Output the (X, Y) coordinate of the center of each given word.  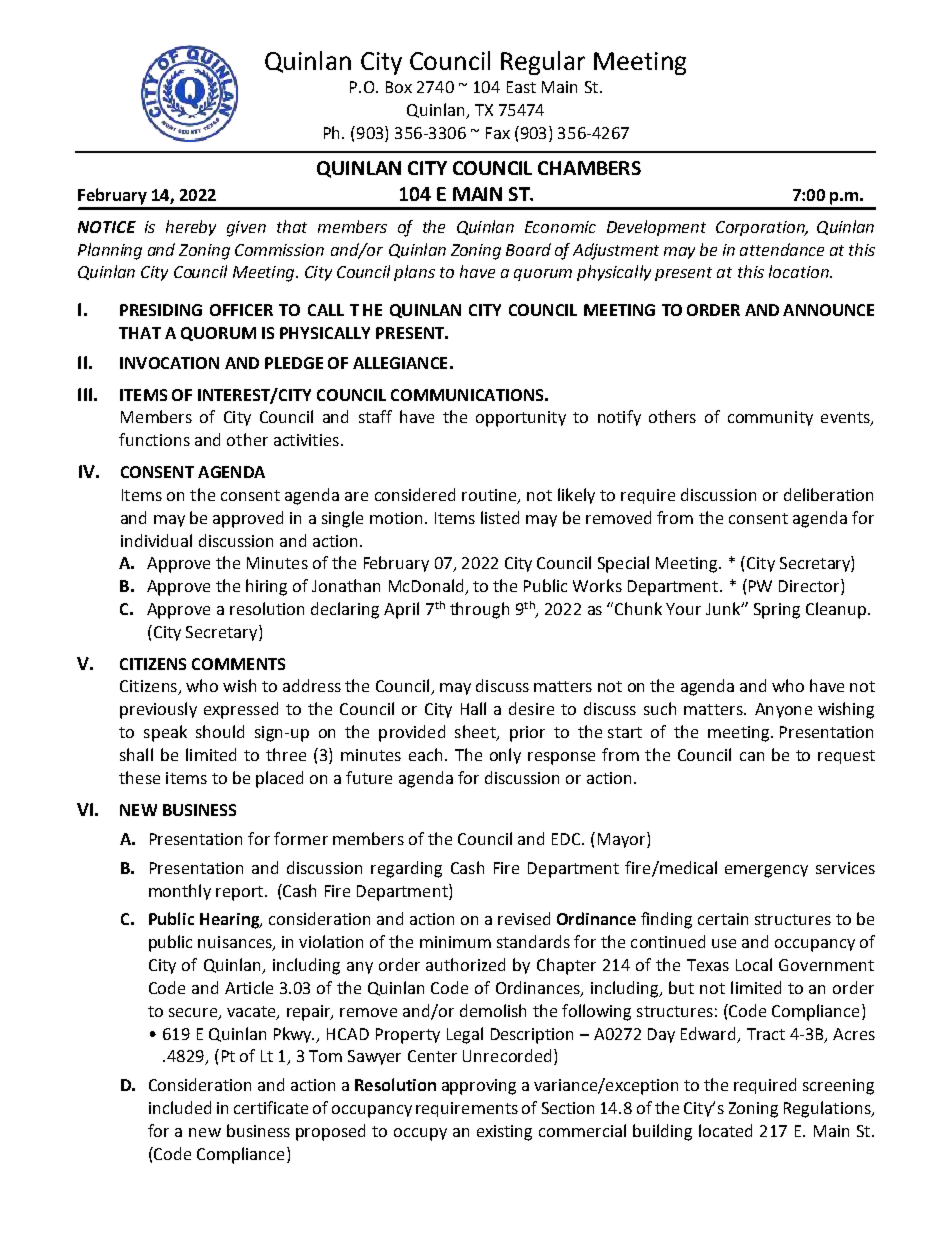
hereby (191, 228)
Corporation (761, 228)
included (180, 1107)
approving (479, 1087)
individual (156, 540)
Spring (777, 611)
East (521, 87)
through (479, 610)
